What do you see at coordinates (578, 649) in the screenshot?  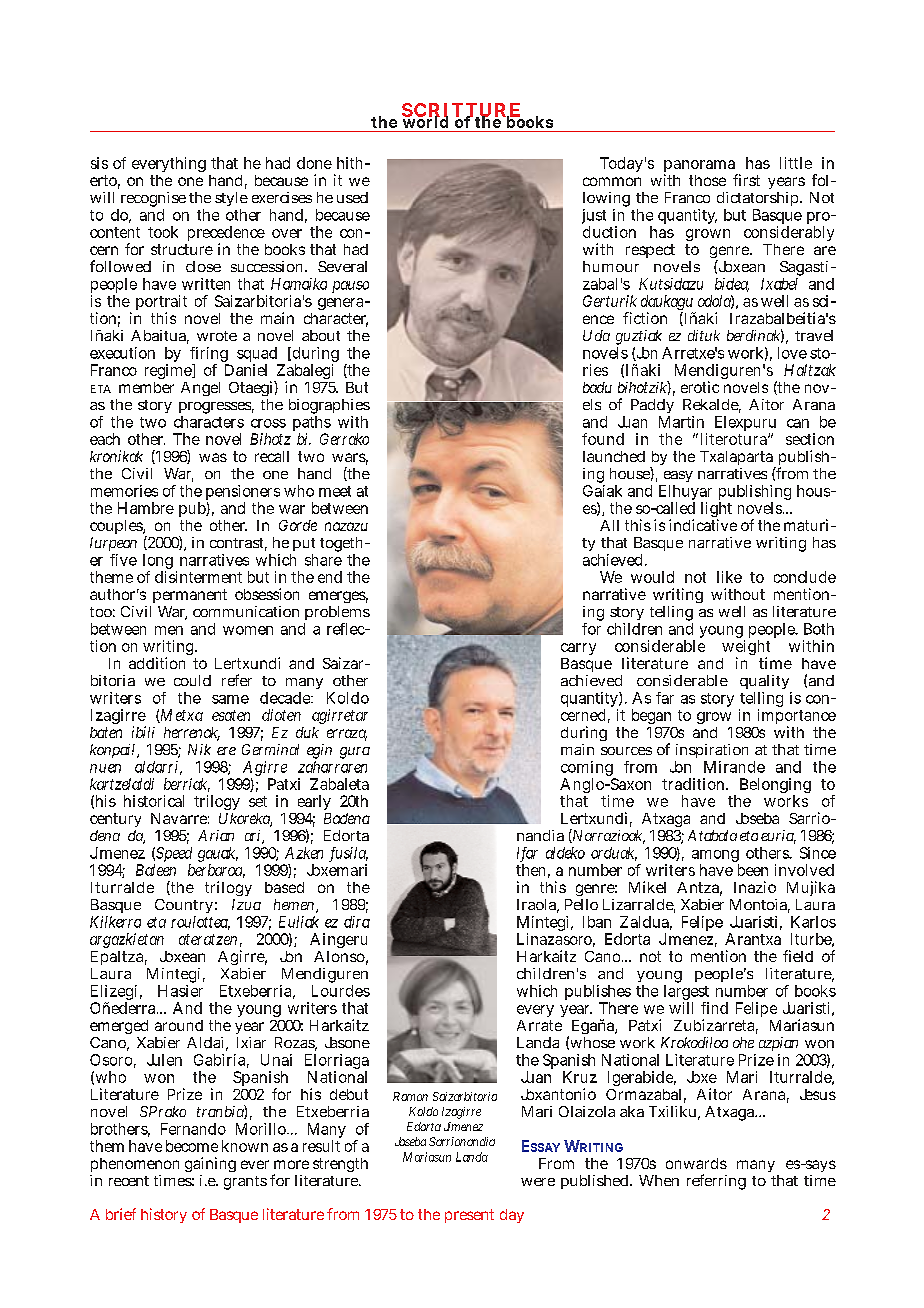 I see `carry` at bounding box center [578, 649].
